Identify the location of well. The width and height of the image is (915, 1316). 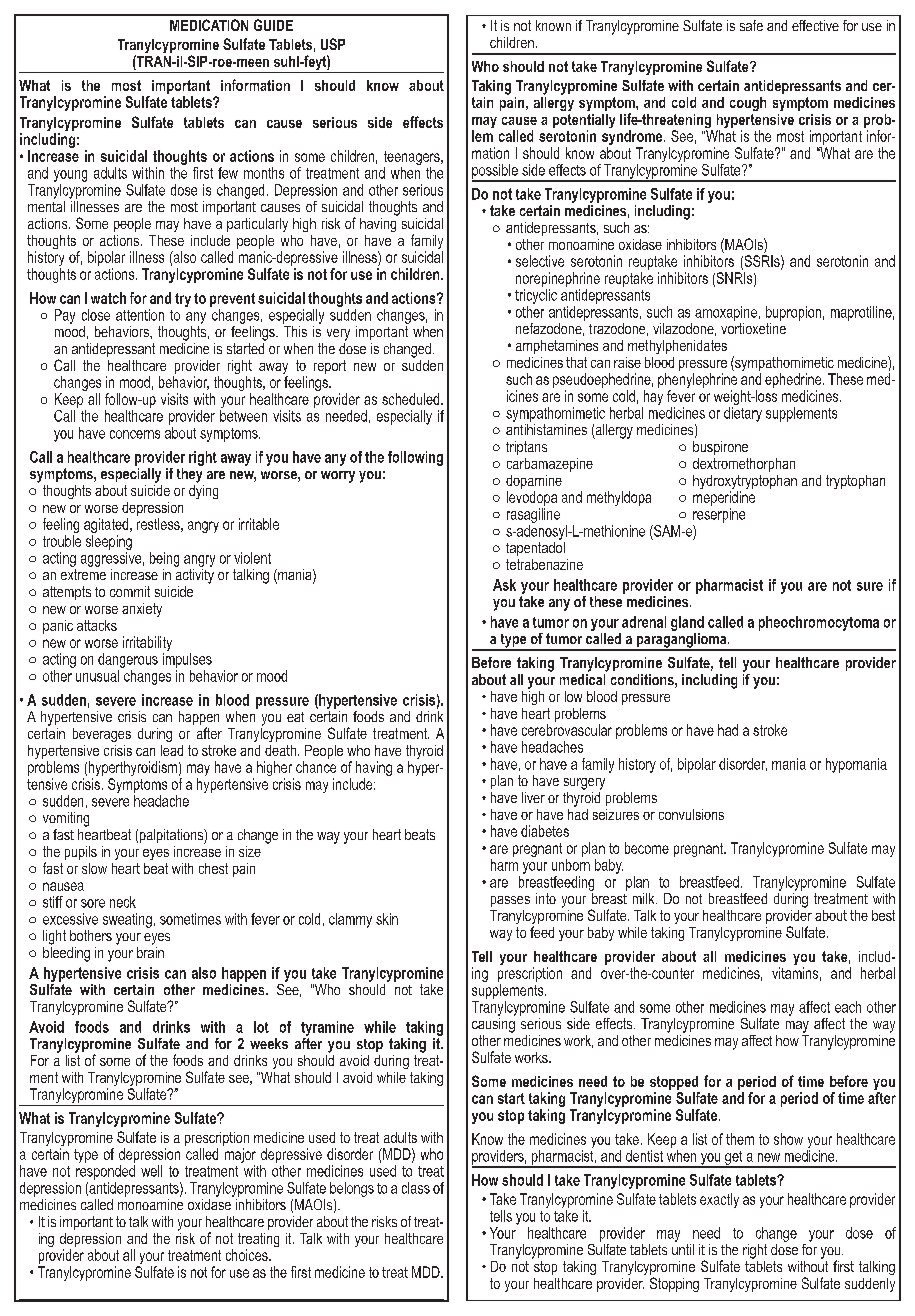
(151, 1171).
